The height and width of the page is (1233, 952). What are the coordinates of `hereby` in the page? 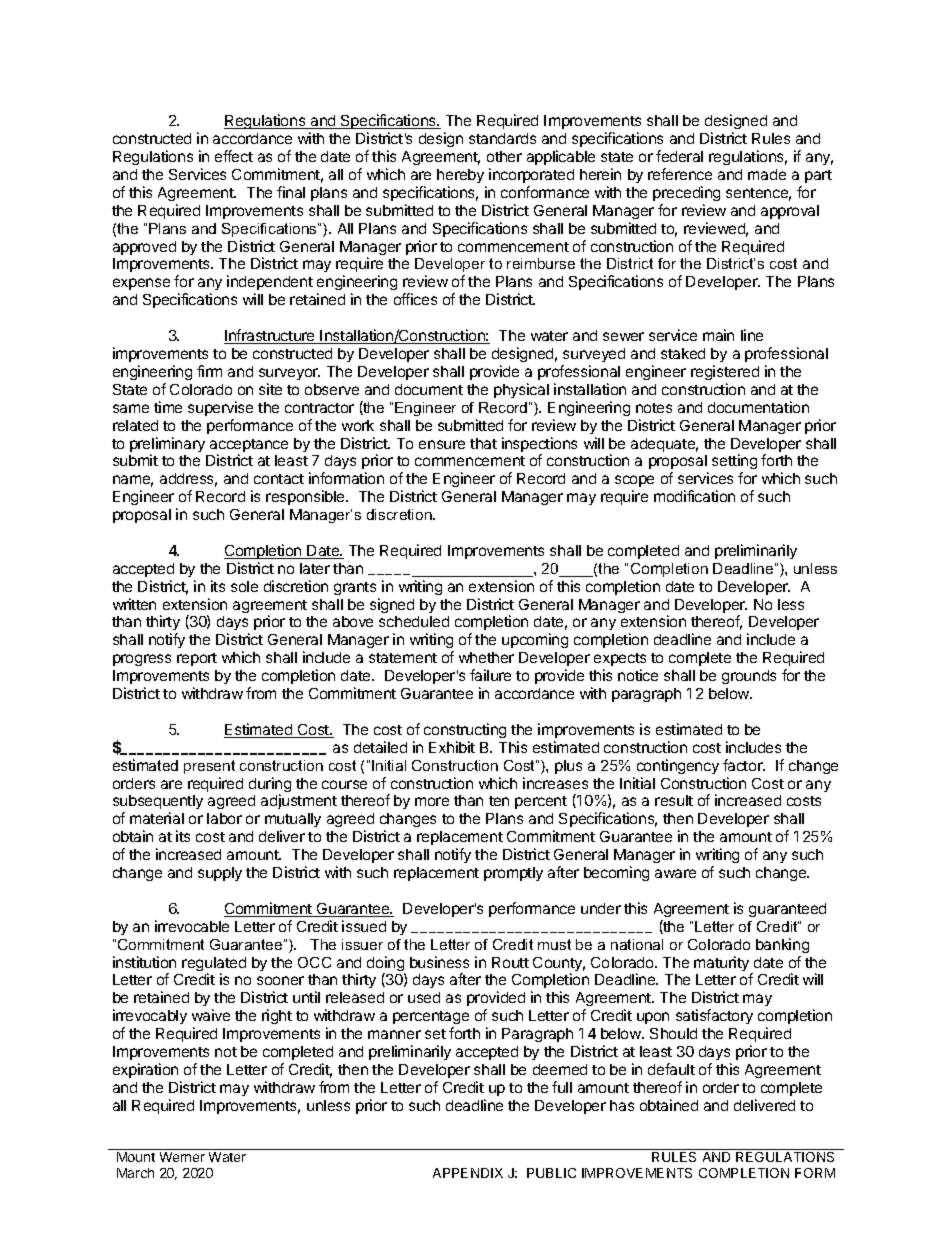 It's located at (460, 176).
